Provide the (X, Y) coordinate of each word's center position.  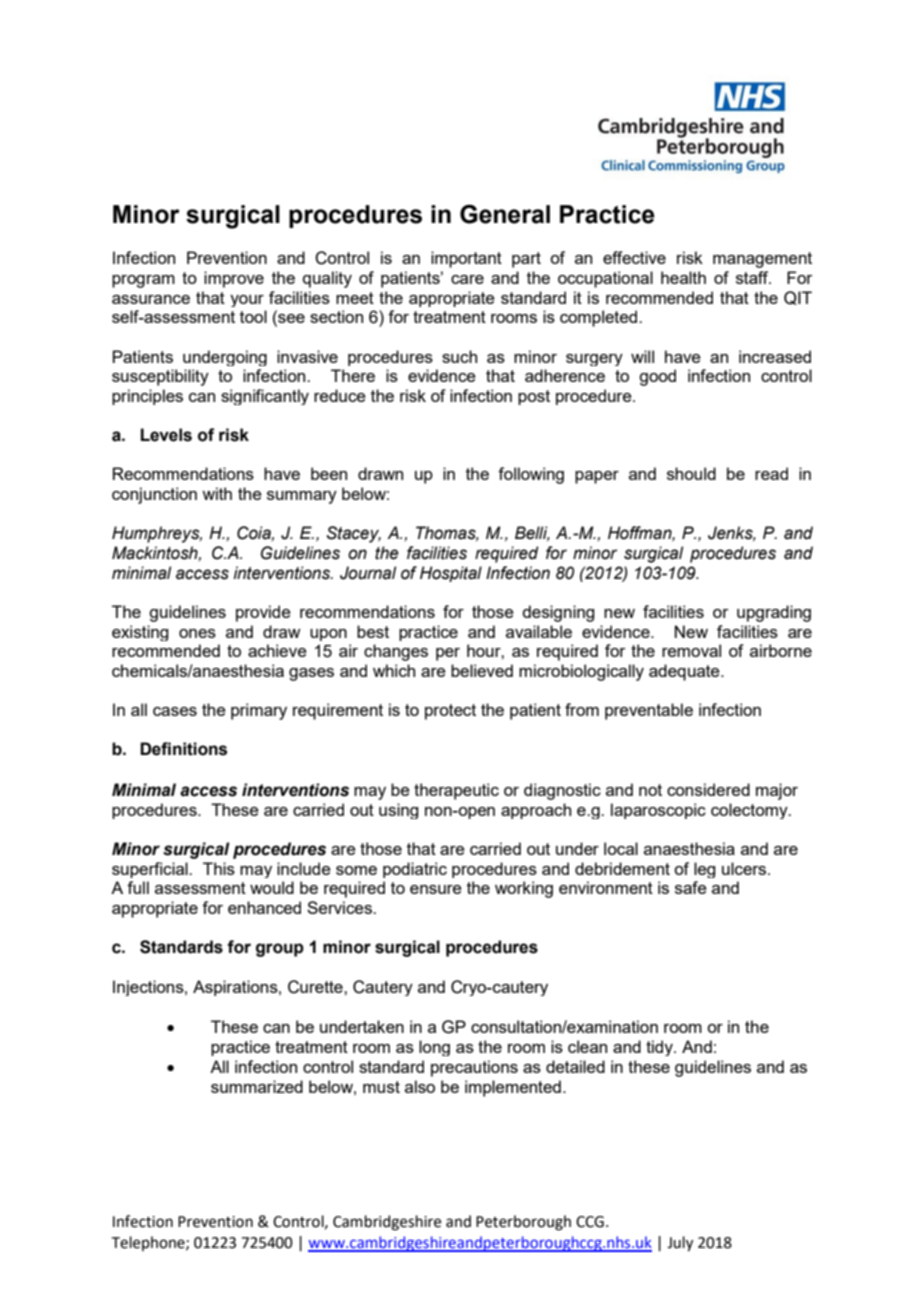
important (466, 259)
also (420, 1086)
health (683, 277)
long (434, 1048)
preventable (649, 711)
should (691, 473)
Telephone (149, 1243)
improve (234, 279)
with (217, 493)
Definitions (183, 749)
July (680, 1244)
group (280, 950)
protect (450, 712)
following (531, 475)
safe (691, 887)
